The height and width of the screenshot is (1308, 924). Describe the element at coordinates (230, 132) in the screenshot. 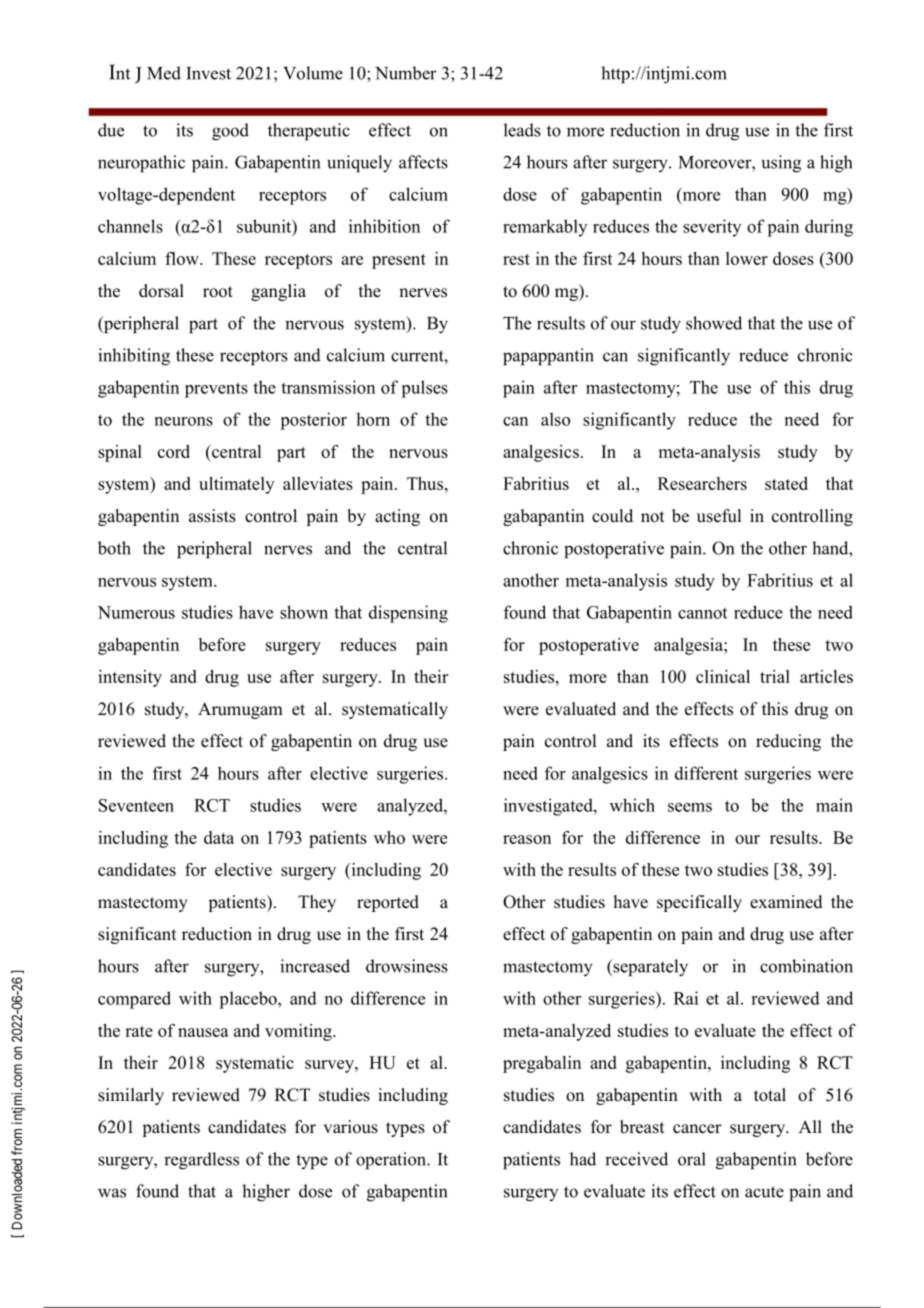

I see `good` at that location.
